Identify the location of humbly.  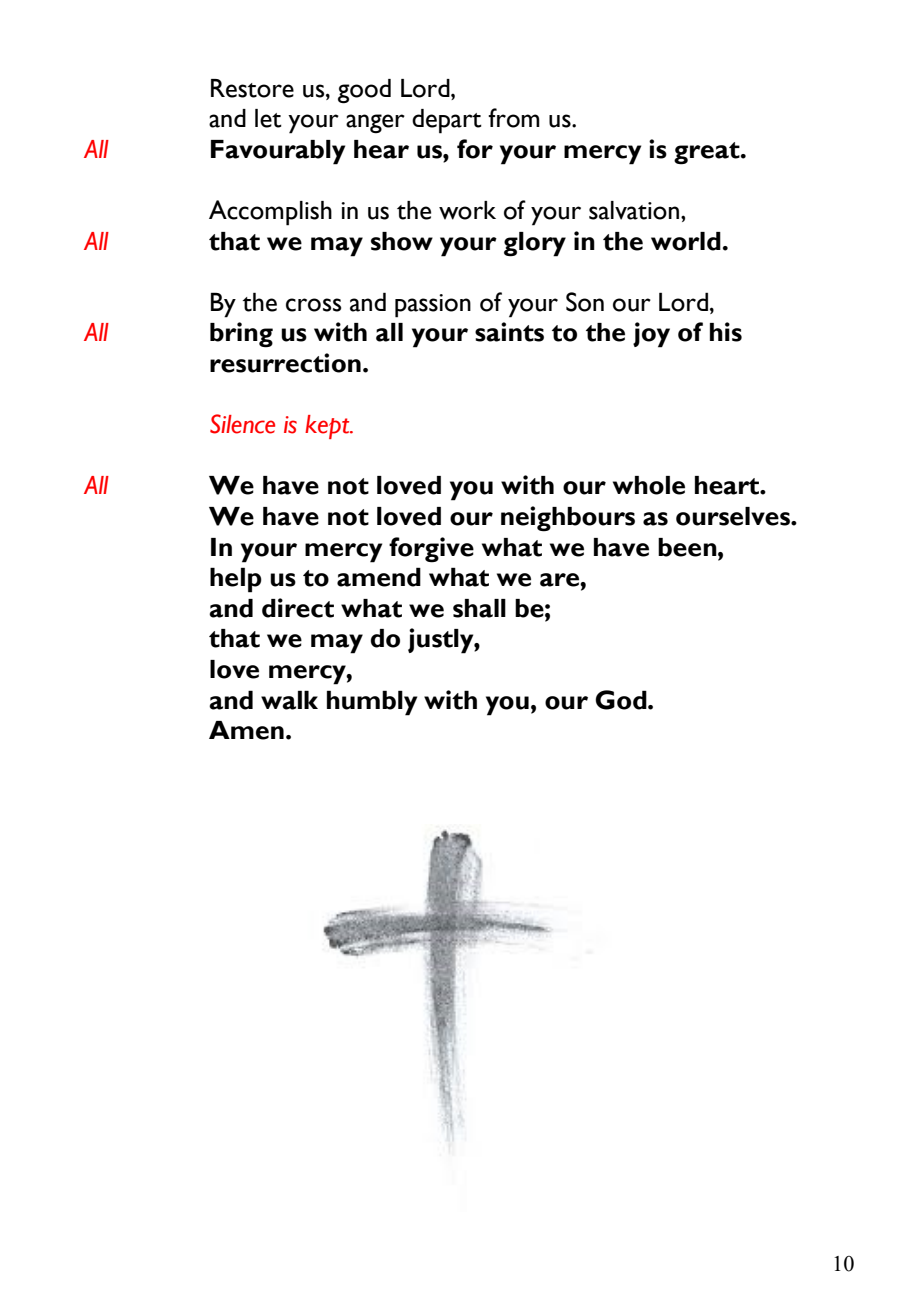
(372, 703).
